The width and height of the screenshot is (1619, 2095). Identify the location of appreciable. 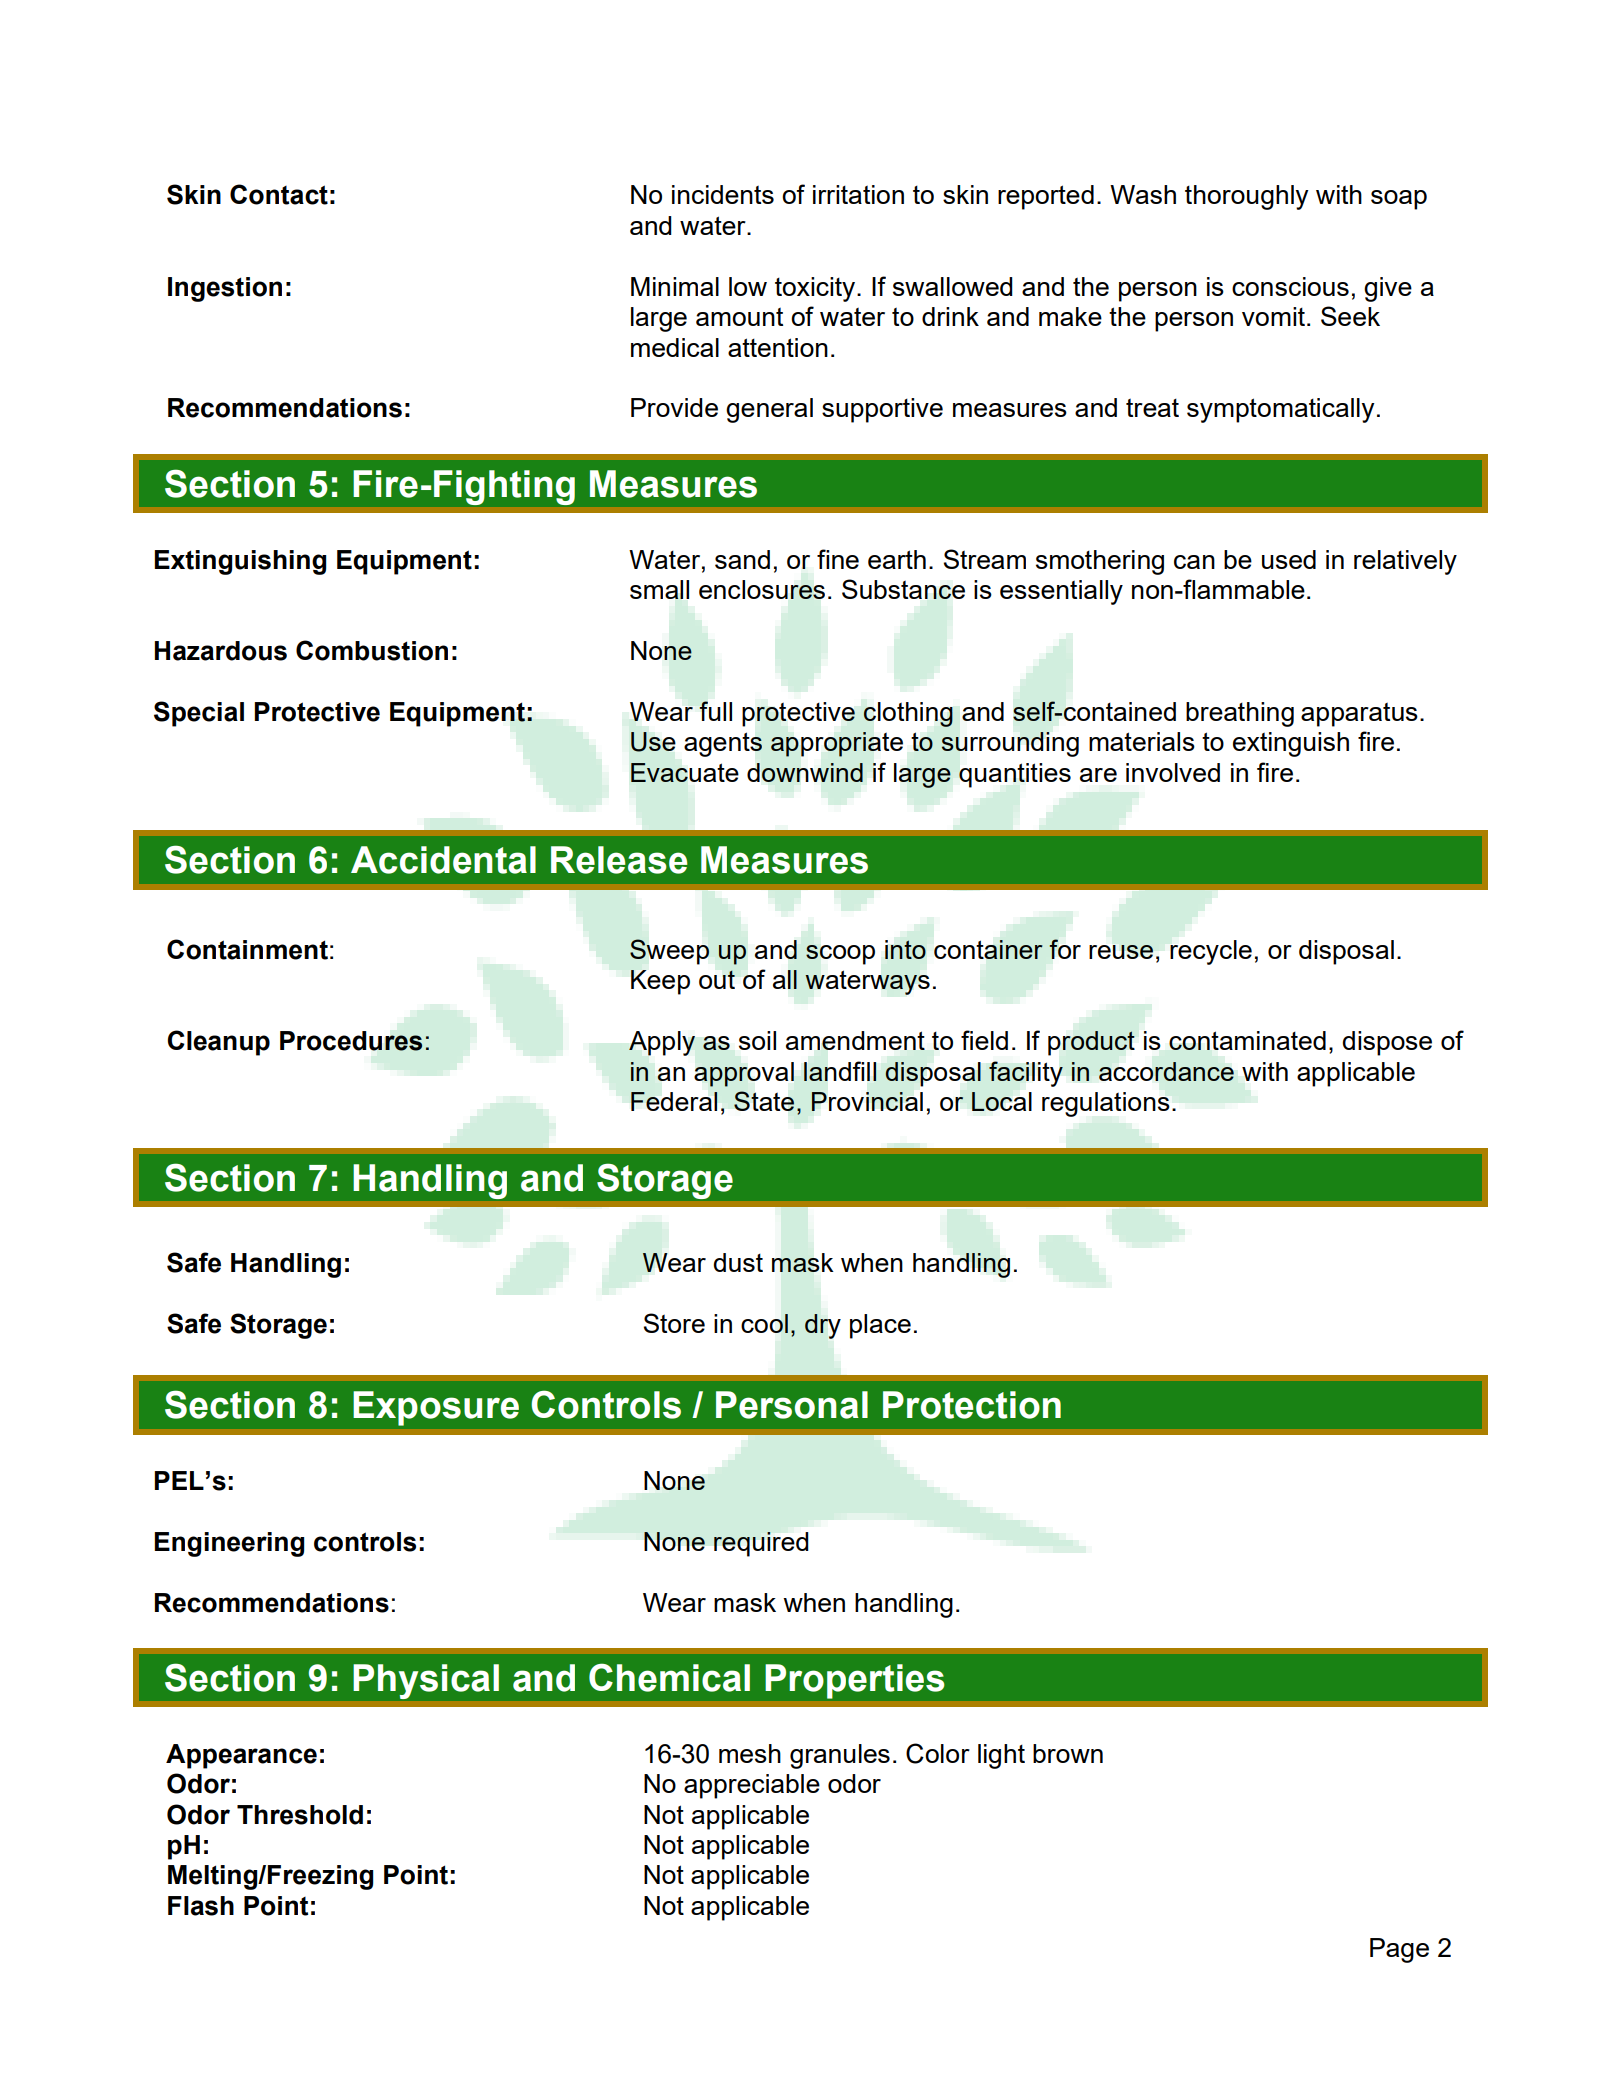
(752, 1786).
